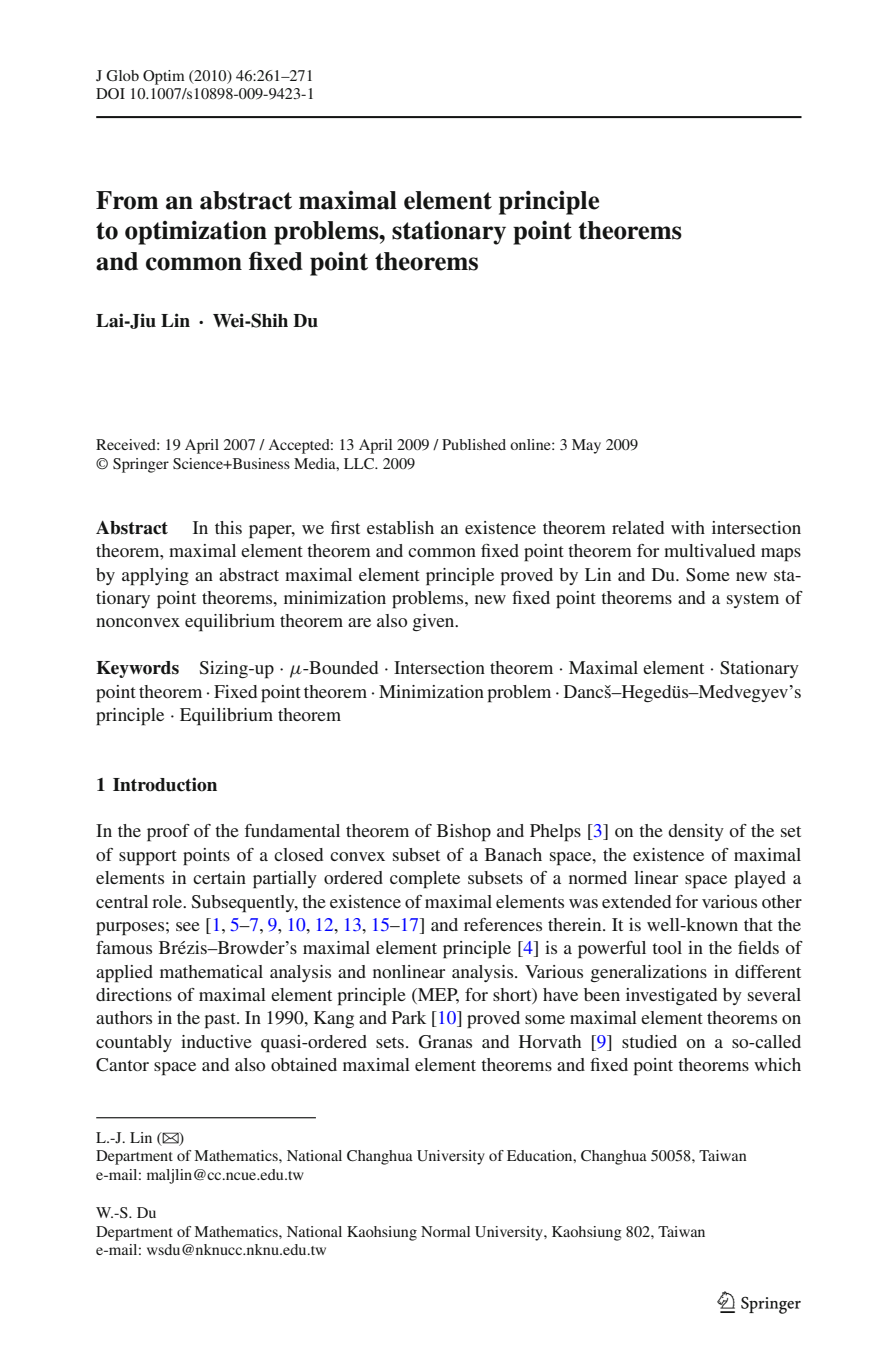 This screenshot has width=896, height=1359. I want to click on Normal, so click(445, 1231).
